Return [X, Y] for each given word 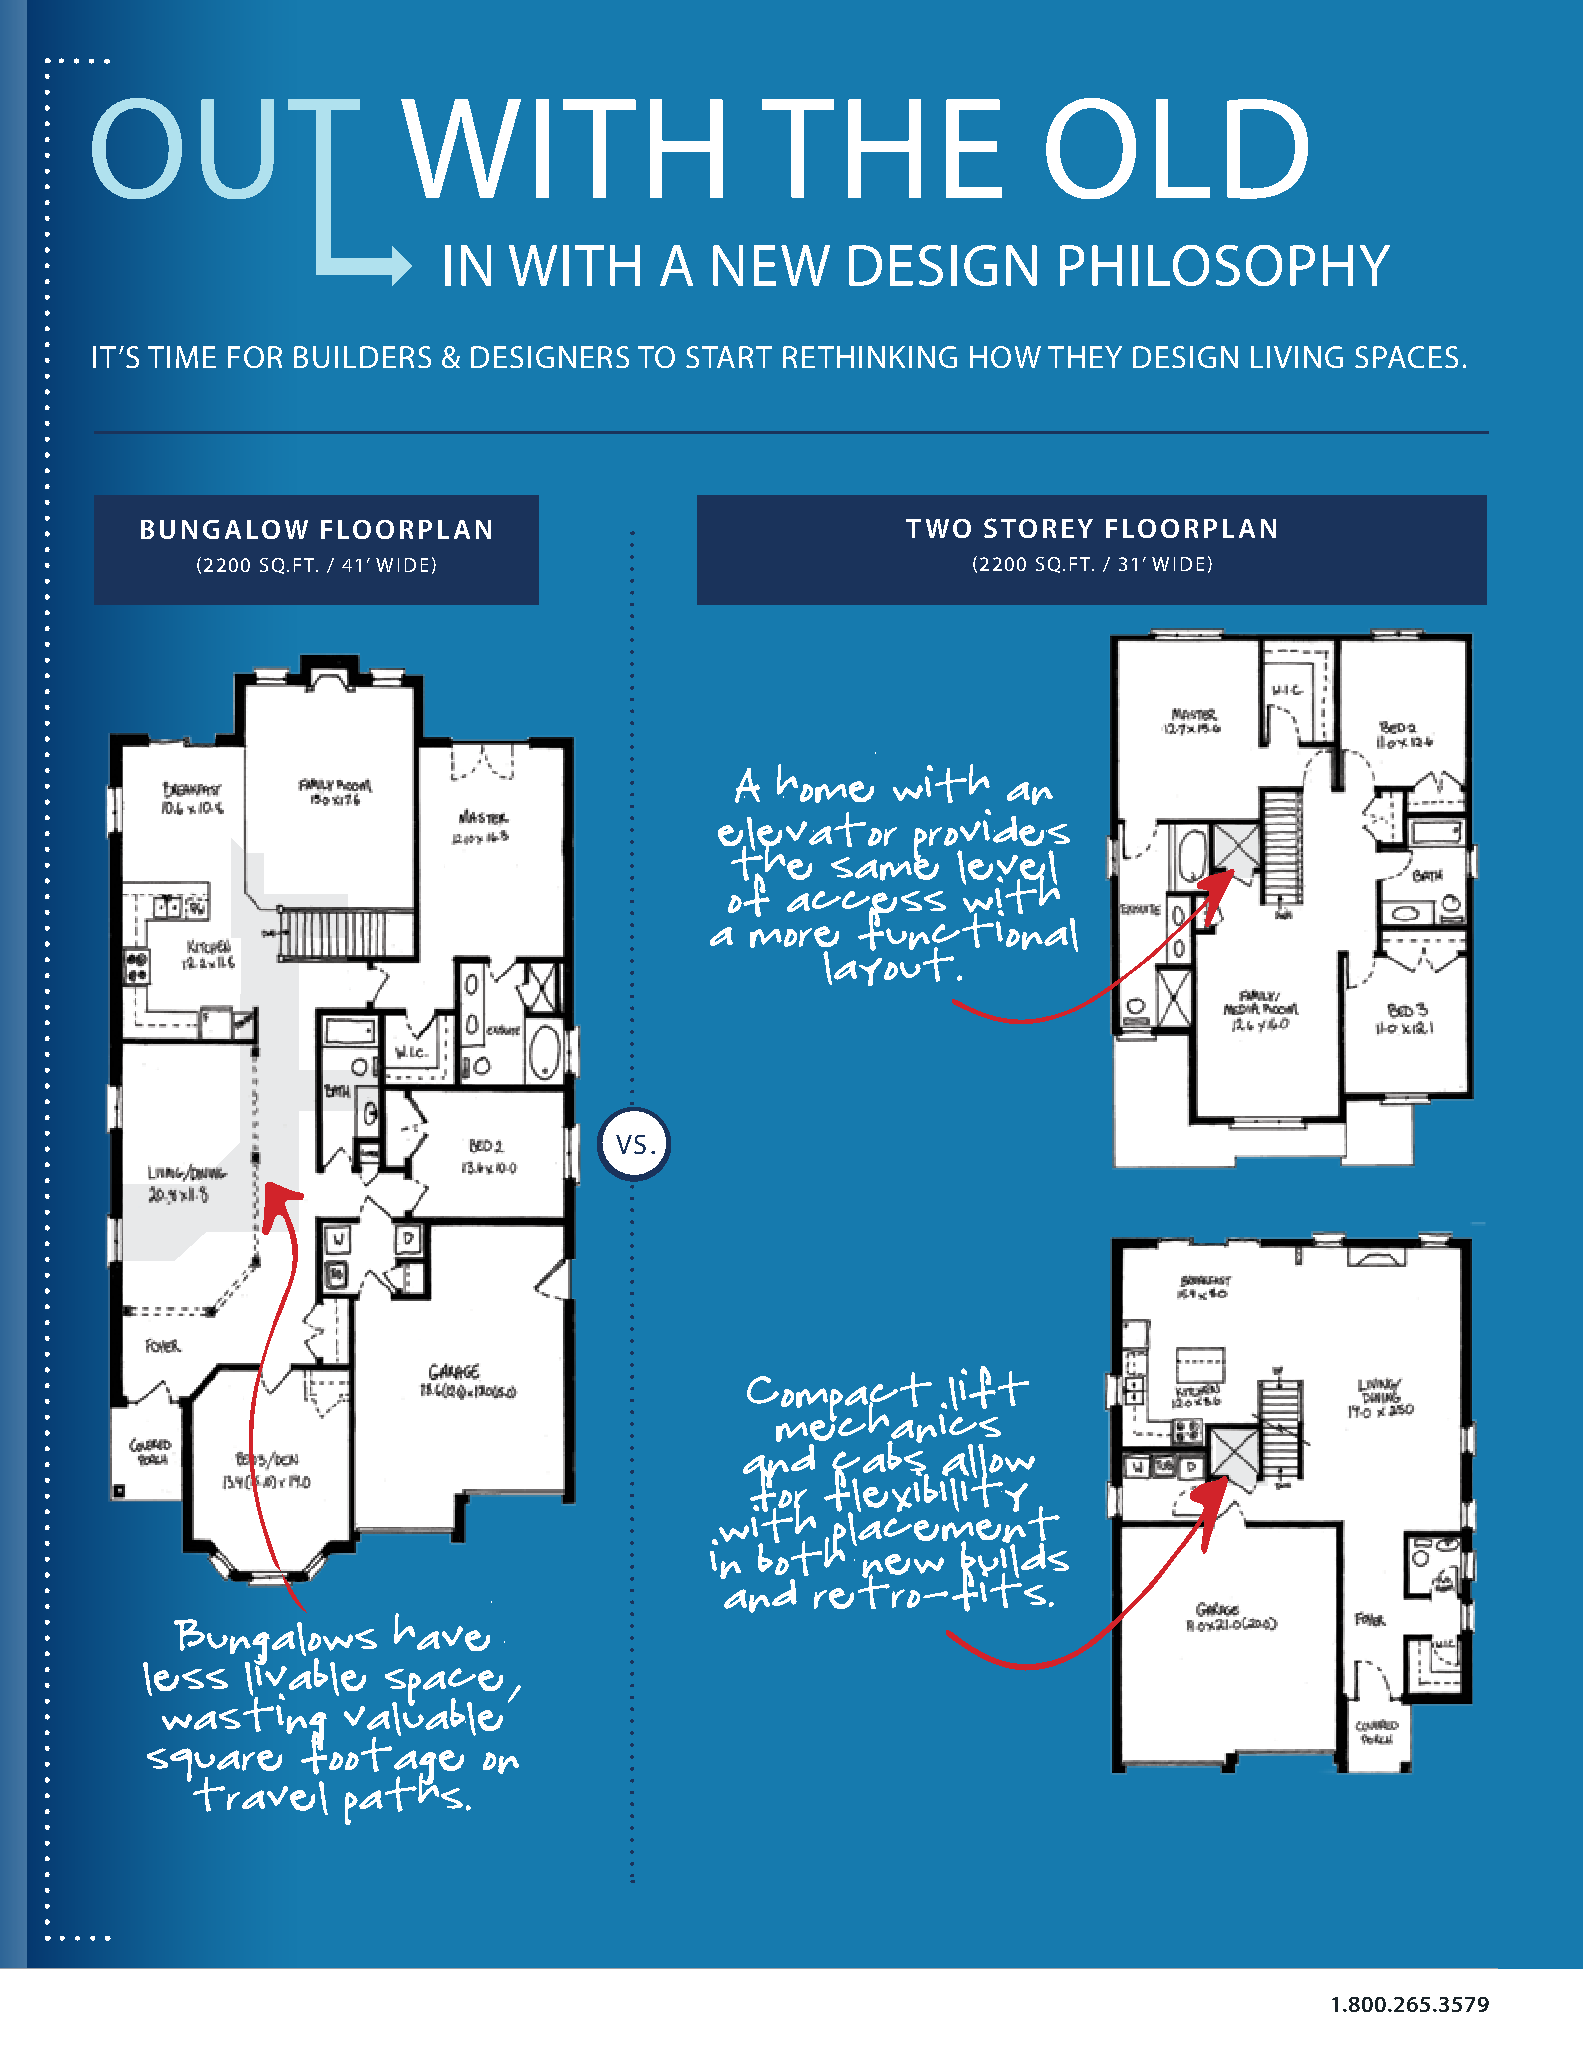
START [729, 357]
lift [987, 1388]
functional [967, 929]
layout [887, 965]
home [826, 777]
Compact [839, 1398]
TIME [182, 357]
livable [306, 1668]
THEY [1085, 357]
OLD [1177, 148]
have [443, 1626]
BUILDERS [362, 357]
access [865, 888]
